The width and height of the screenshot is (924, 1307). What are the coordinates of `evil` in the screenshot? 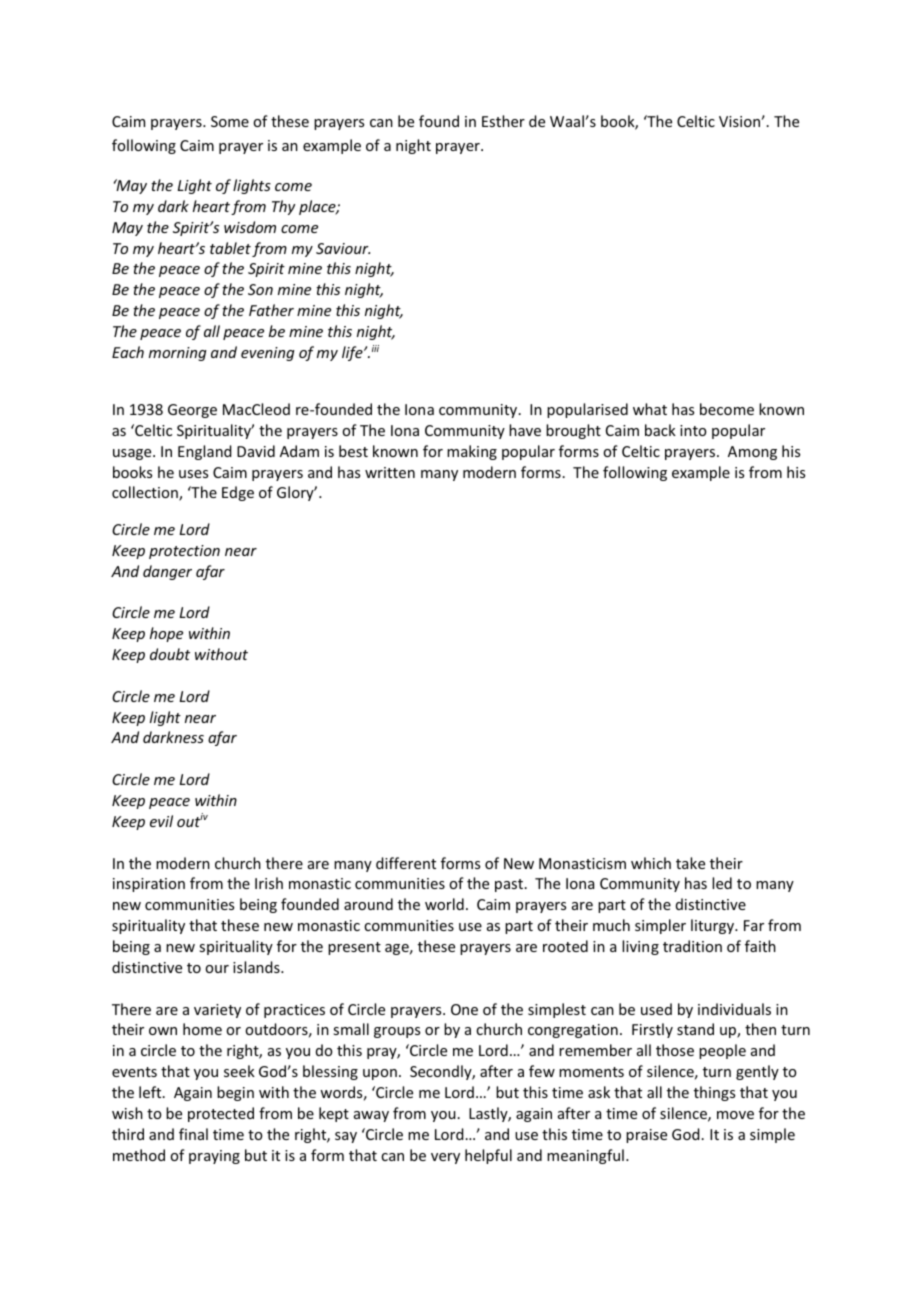 It's located at (161, 821).
